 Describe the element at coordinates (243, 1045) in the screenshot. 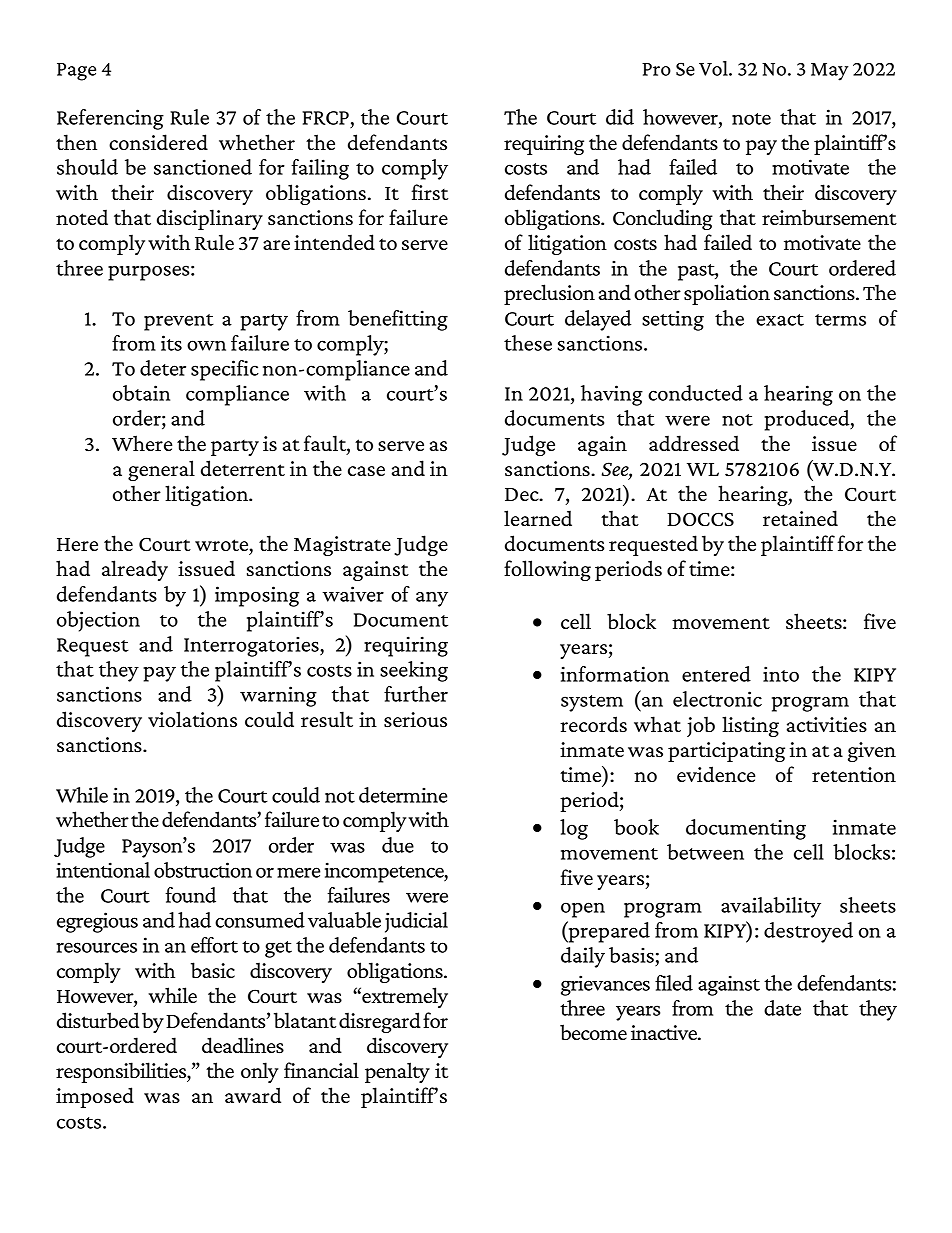

I see `deadlines` at that location.
